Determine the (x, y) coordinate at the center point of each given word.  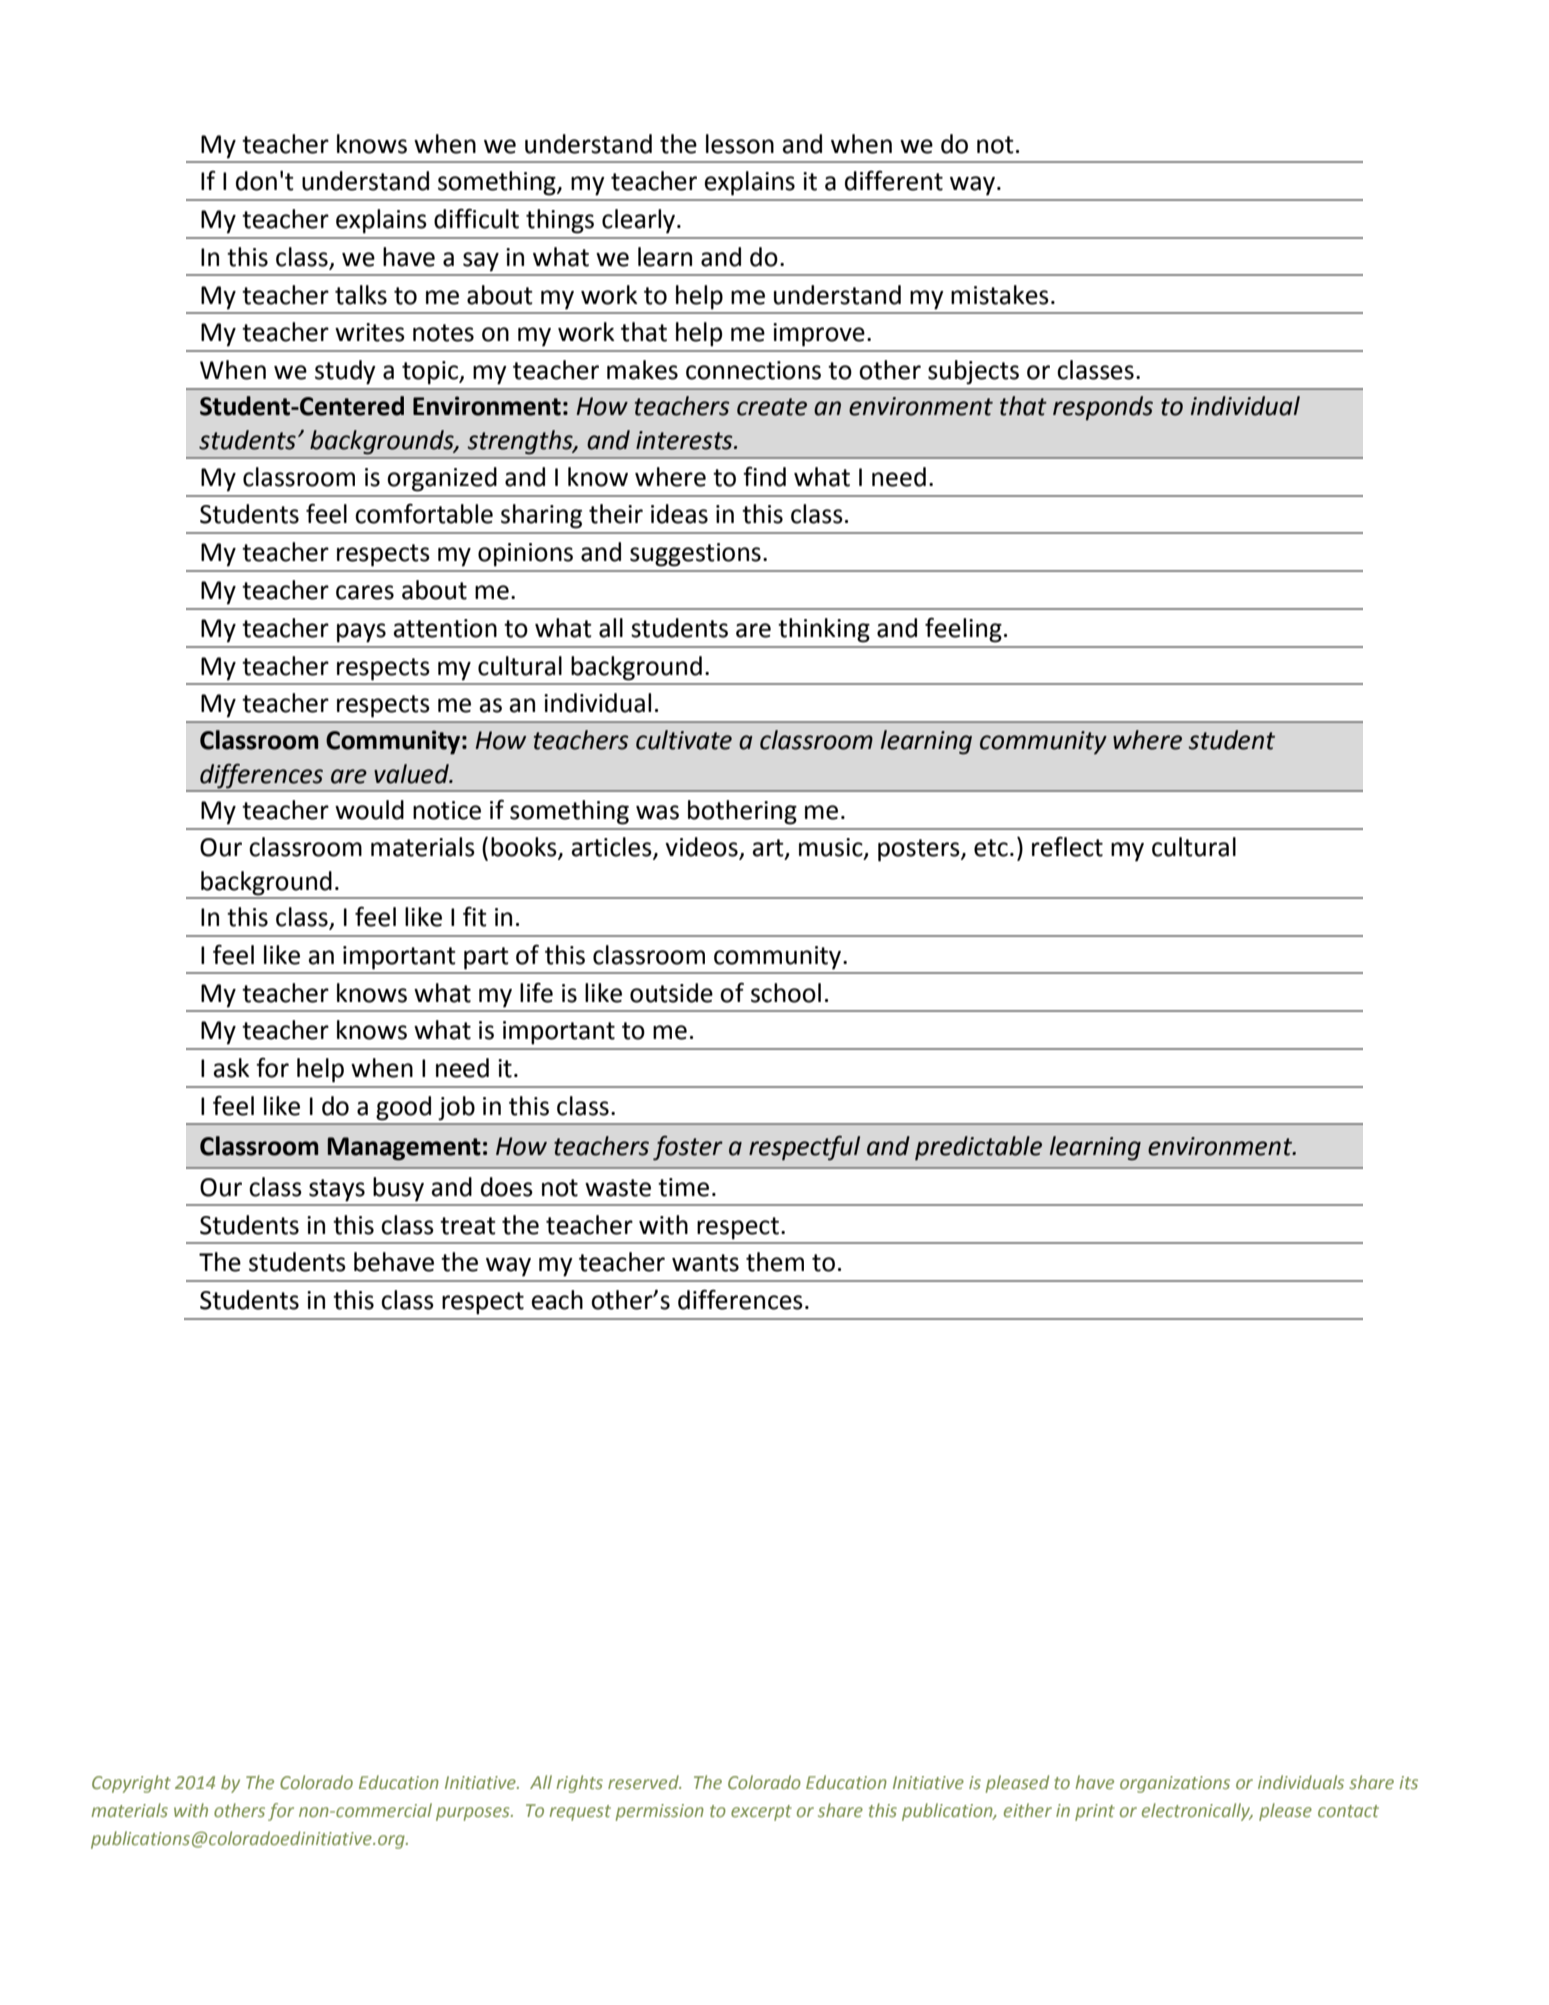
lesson (740, 144)
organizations (1175, 1784)
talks (361, 295)
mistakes (1000, 295)
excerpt (761, 1813)
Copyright (131, 1784)
